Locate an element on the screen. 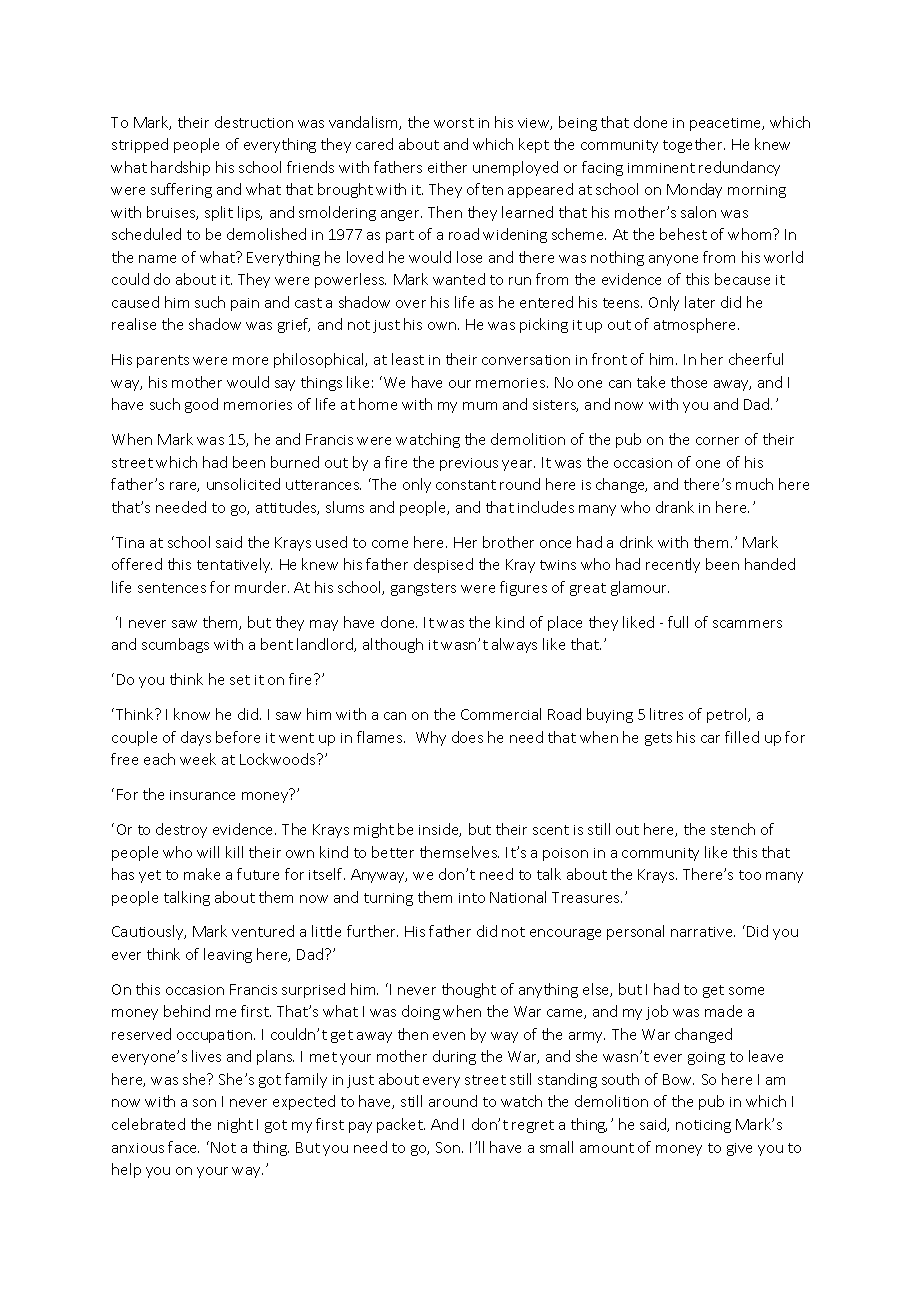 The width and height of the screenshot is (924, 1308). tentatively is located at coordinates (234, 565).
